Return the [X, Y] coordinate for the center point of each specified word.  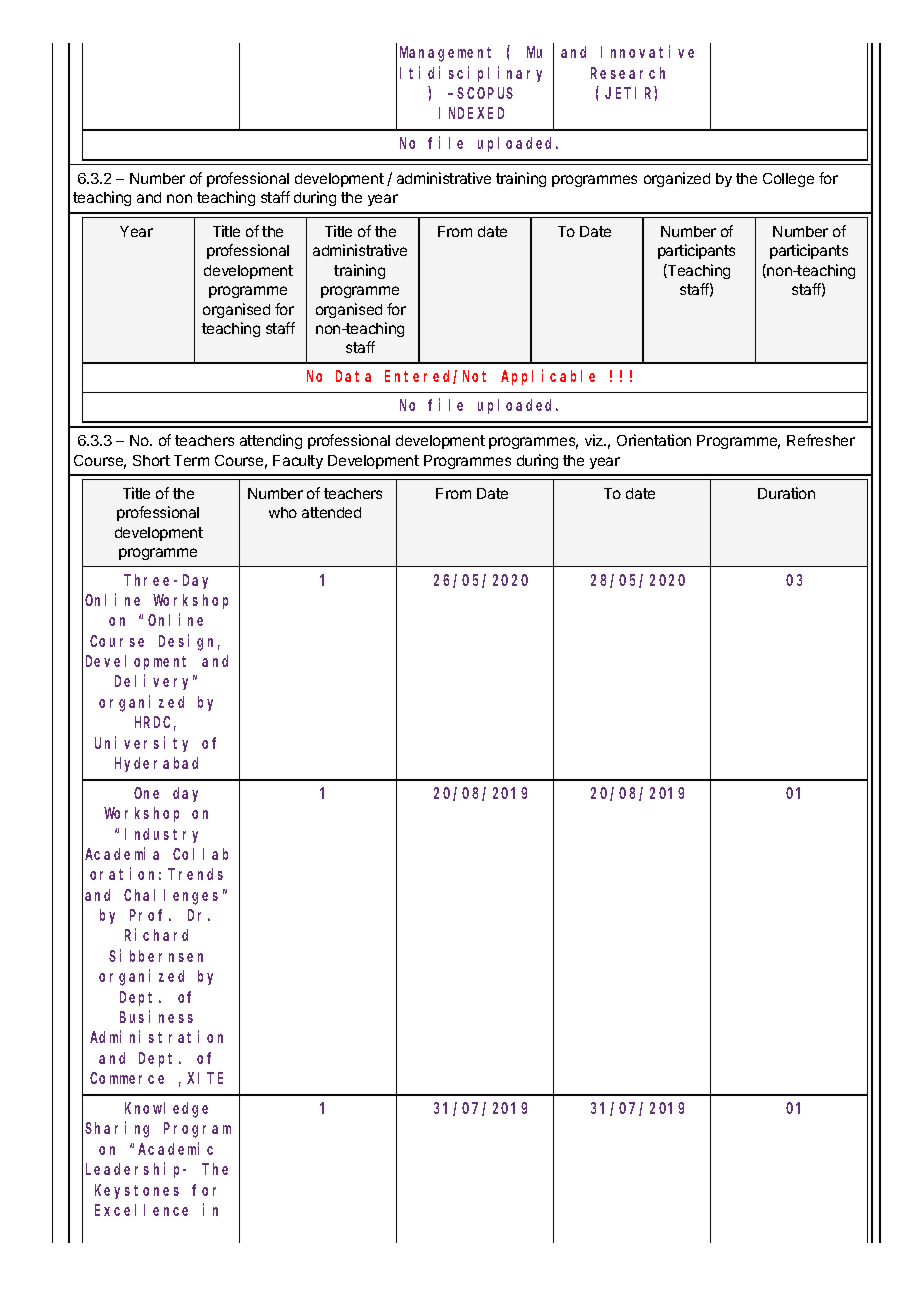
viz [595, 440]
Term [191, 460]
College [788, 180]
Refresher [821, 440]
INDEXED [471, 113]
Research [628, 73]
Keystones [137, 1191]
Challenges [171, 897]
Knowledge [166, 1110]
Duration [786, 493]
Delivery [155, 682]
